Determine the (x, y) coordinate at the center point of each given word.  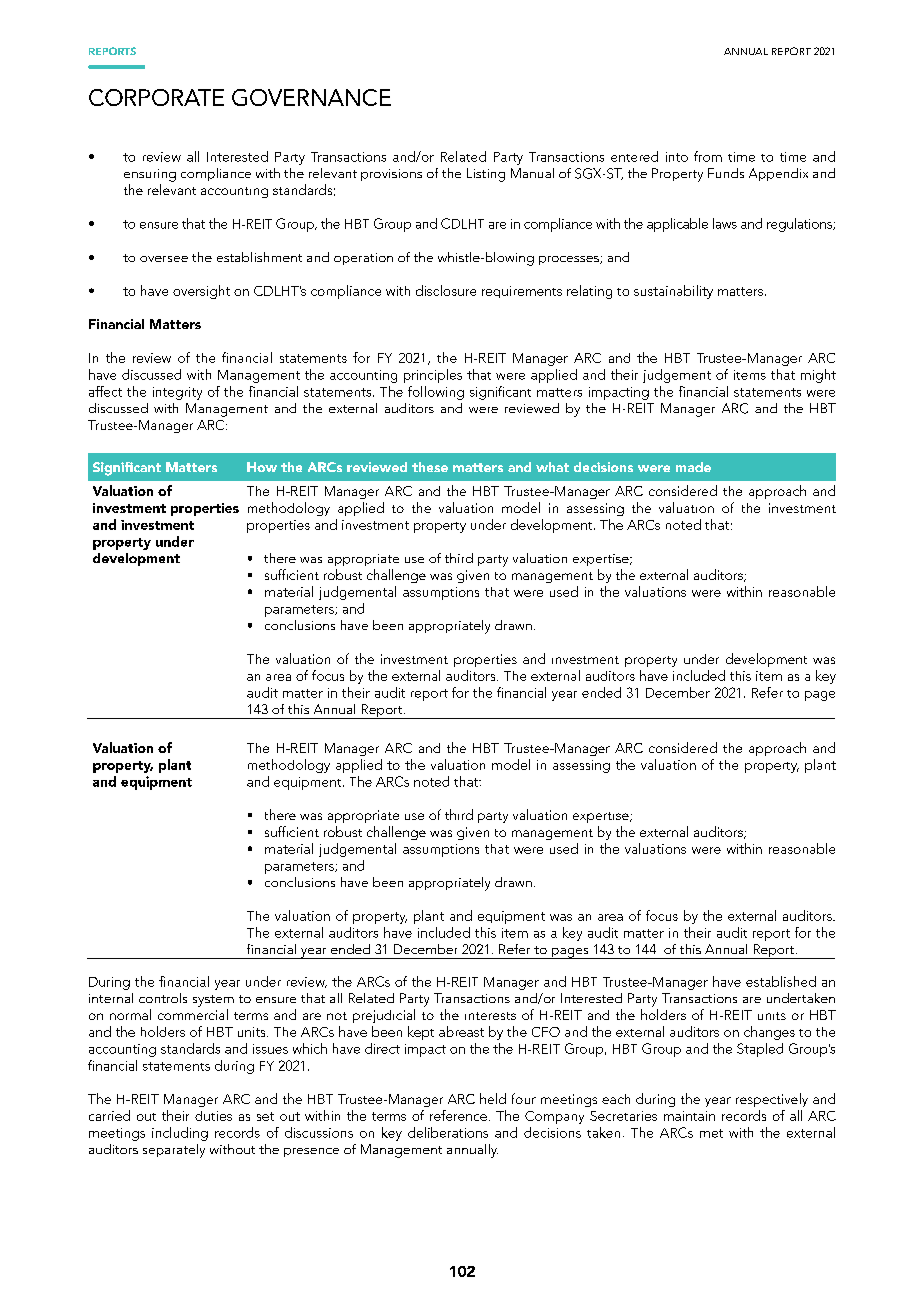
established (781, 981)
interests (490, 1016)
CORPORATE (156, 97)
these (430, 467)
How (262, 467)
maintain (689, 1116)
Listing (486, 175)
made (693, 467)
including (180, 1134)
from (708, 156)
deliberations (448, 1132)
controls (163, 998)
